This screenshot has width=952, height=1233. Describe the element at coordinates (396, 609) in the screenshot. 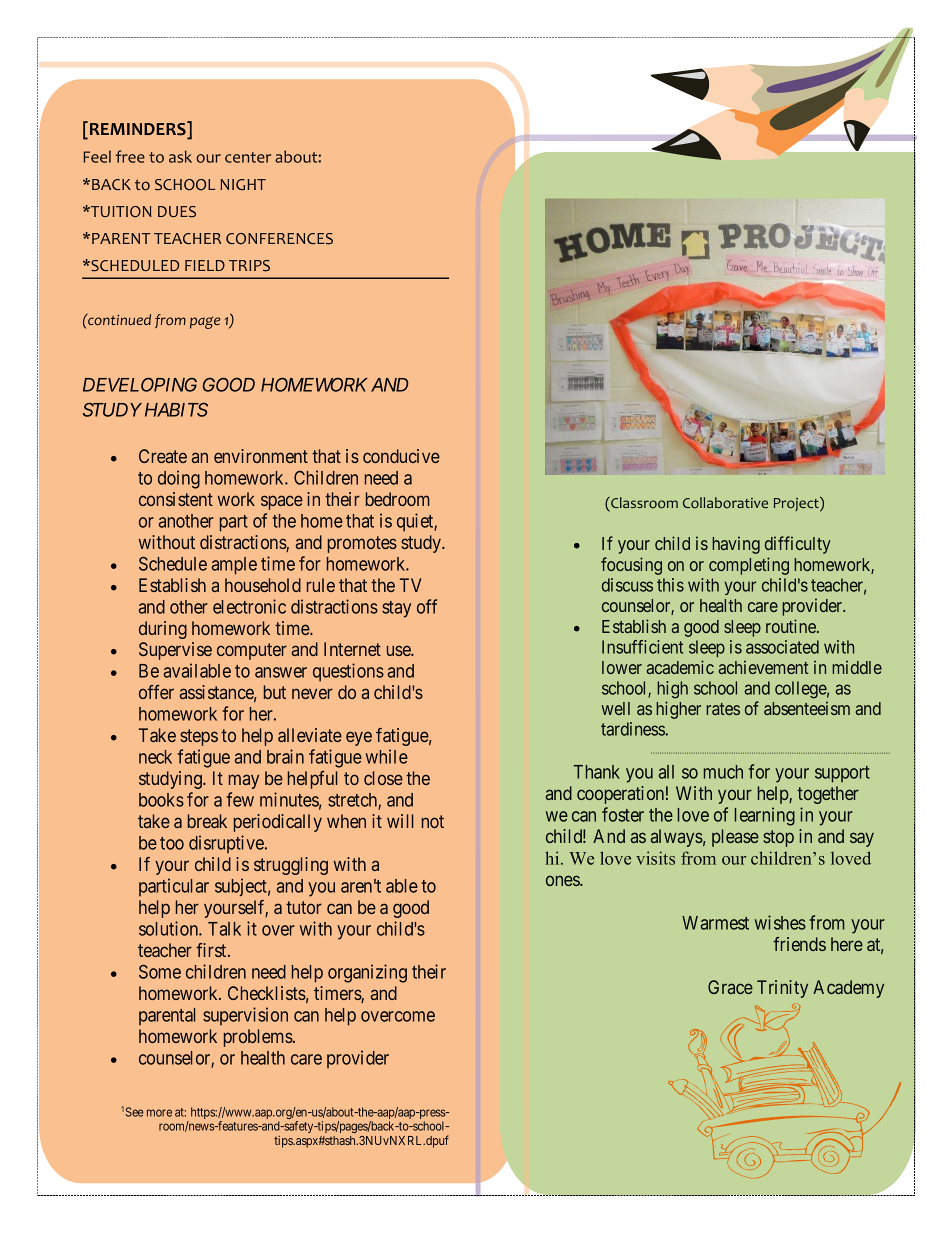

I see `stay` at that location.
